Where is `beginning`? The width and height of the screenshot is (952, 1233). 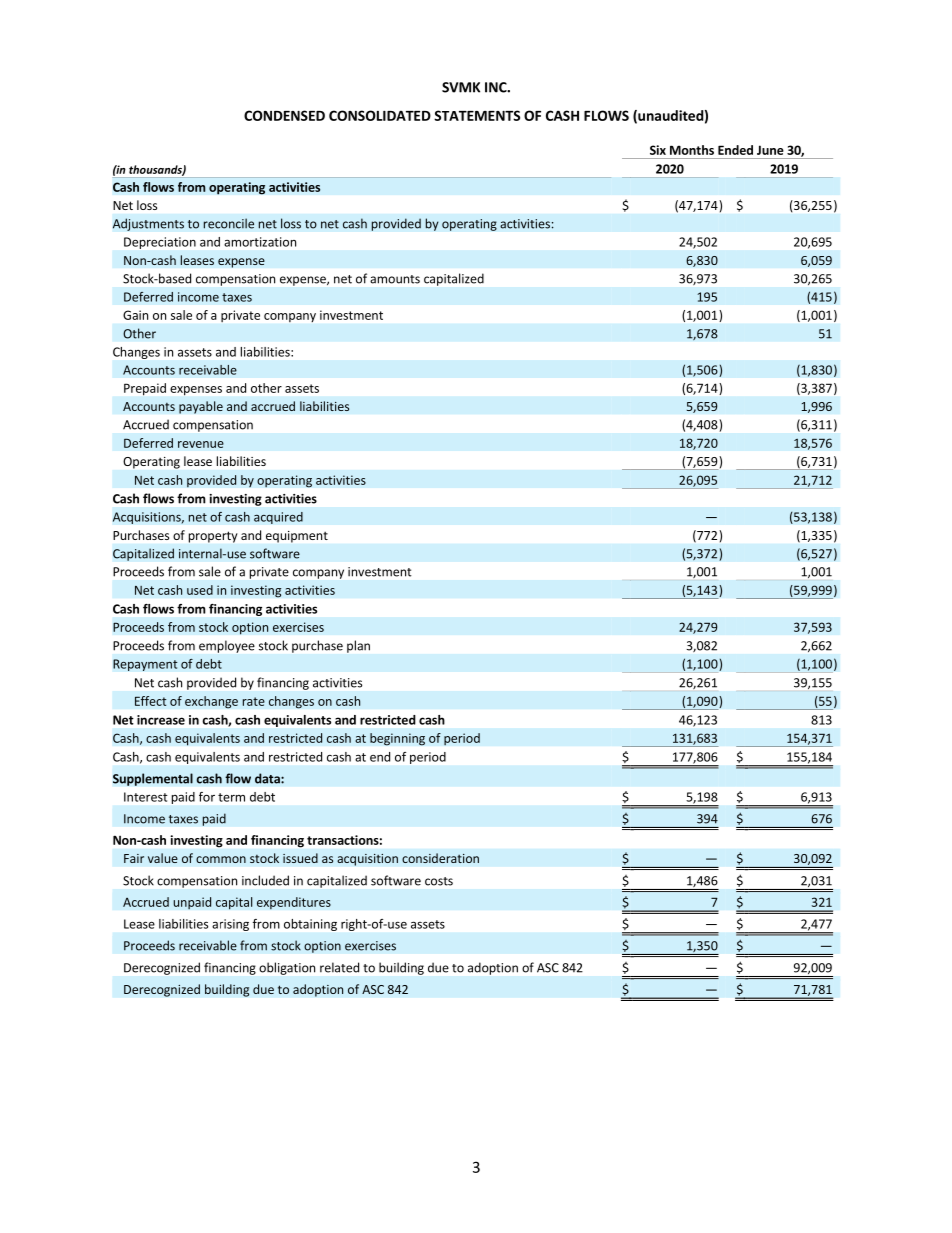
beginning is located at coordinates (397, 739).
